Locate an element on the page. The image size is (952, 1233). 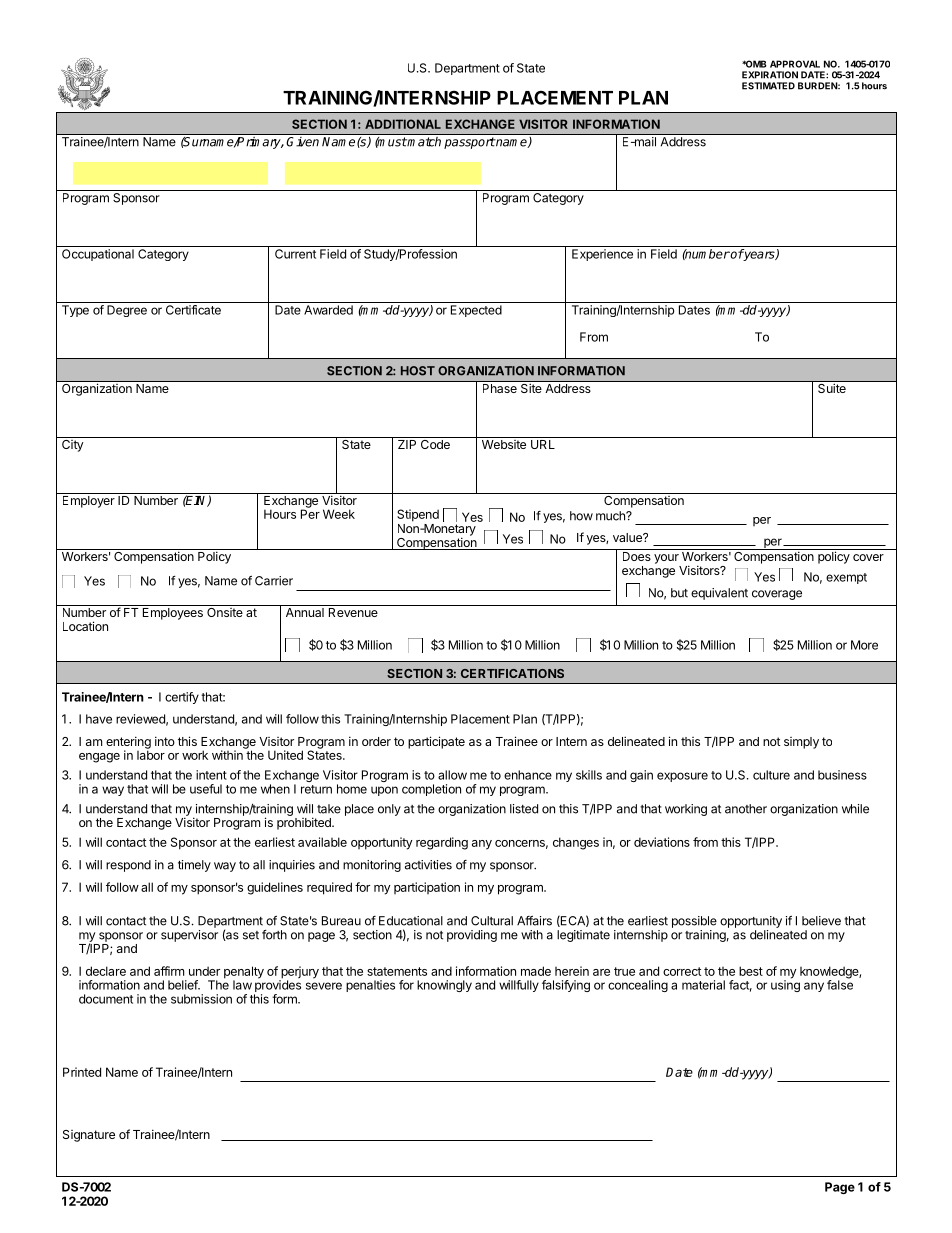
knowingly is located at coordinates (444, 986).
